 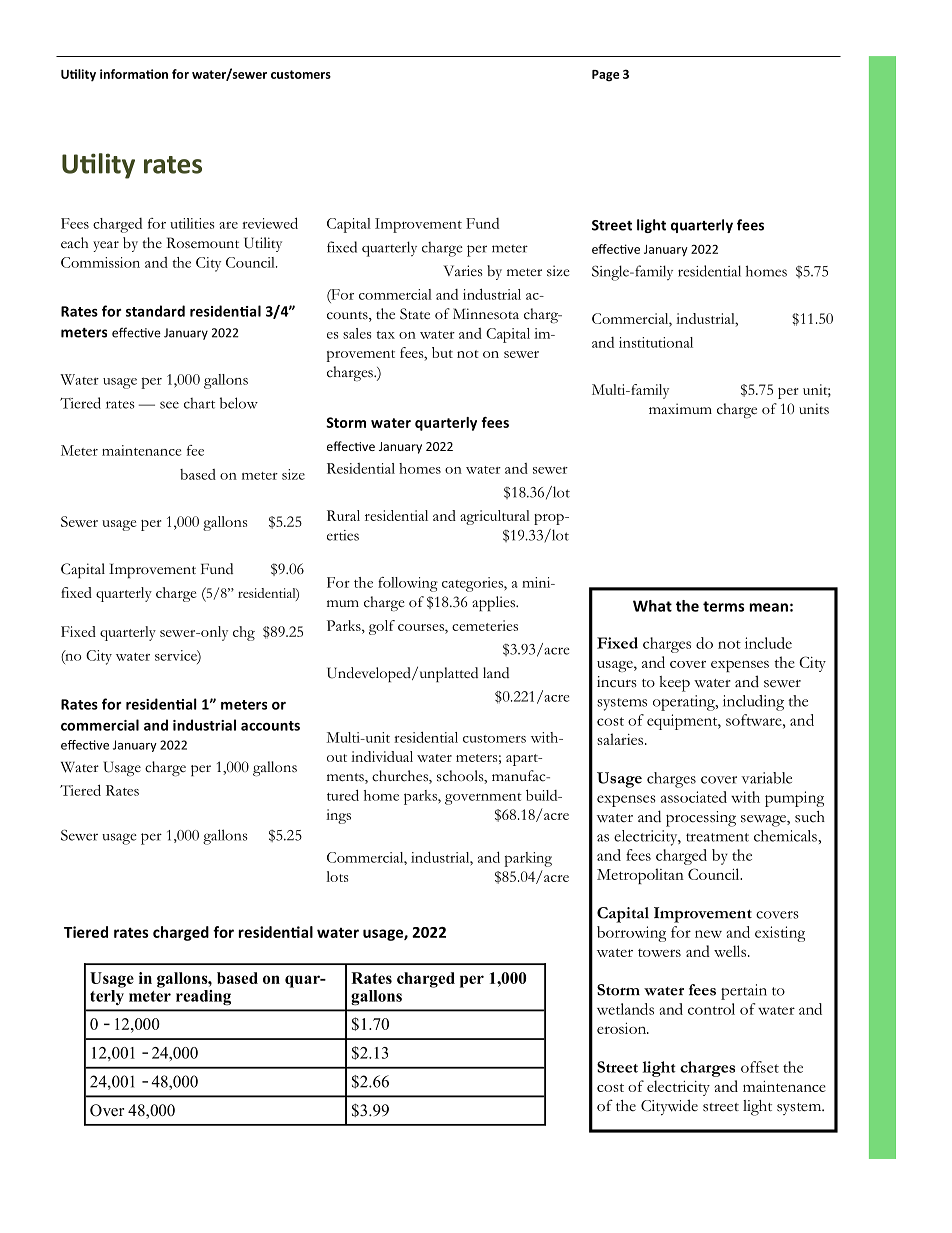 What do you see at coordinates (155, 311) in the document?
I see `standard` at bounding box center [155, 311].
